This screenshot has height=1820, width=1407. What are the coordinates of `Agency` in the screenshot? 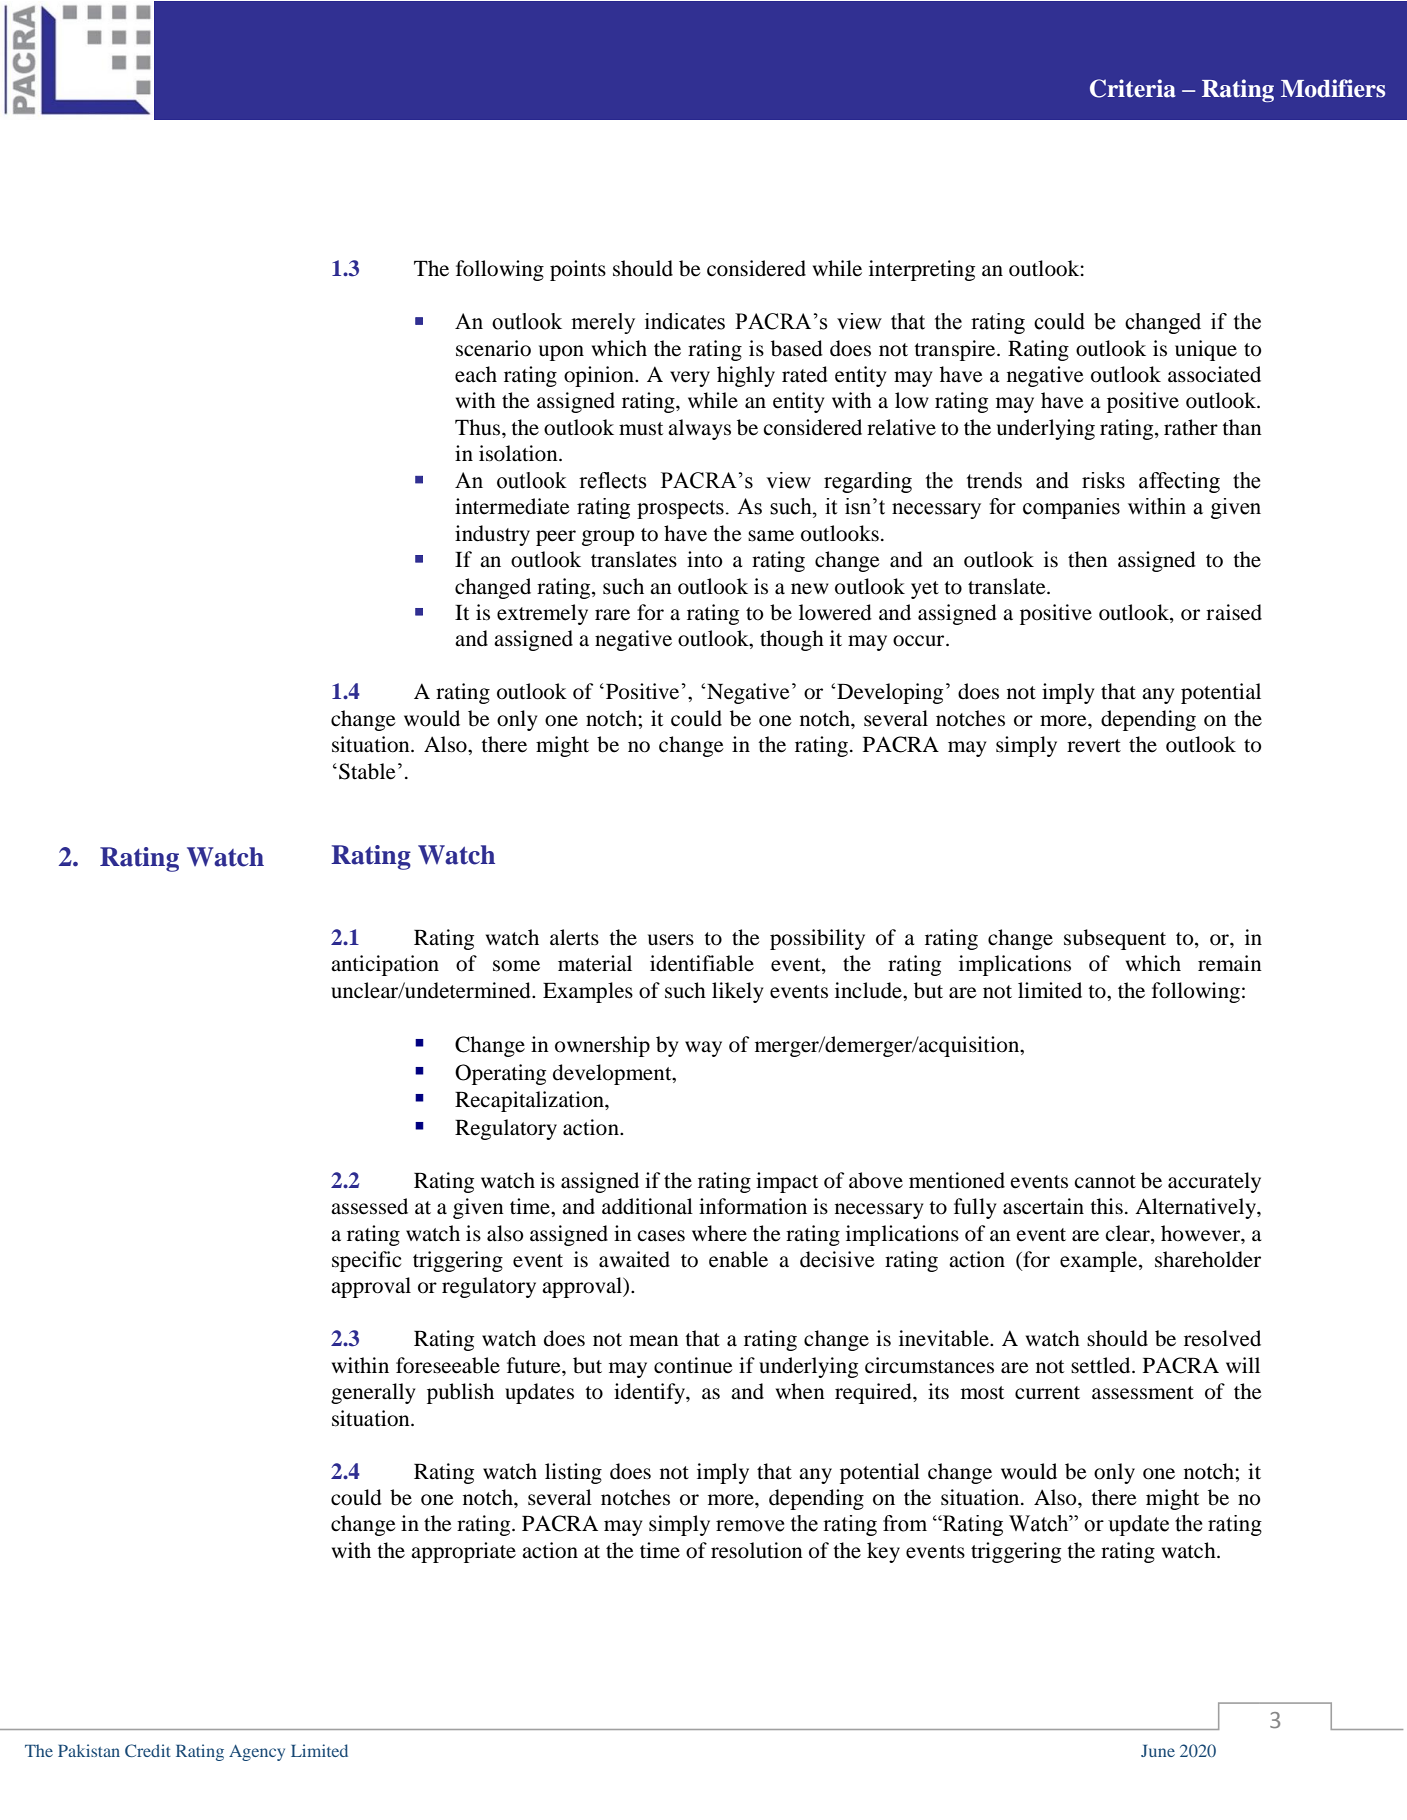 It's located at (257, 1753).
